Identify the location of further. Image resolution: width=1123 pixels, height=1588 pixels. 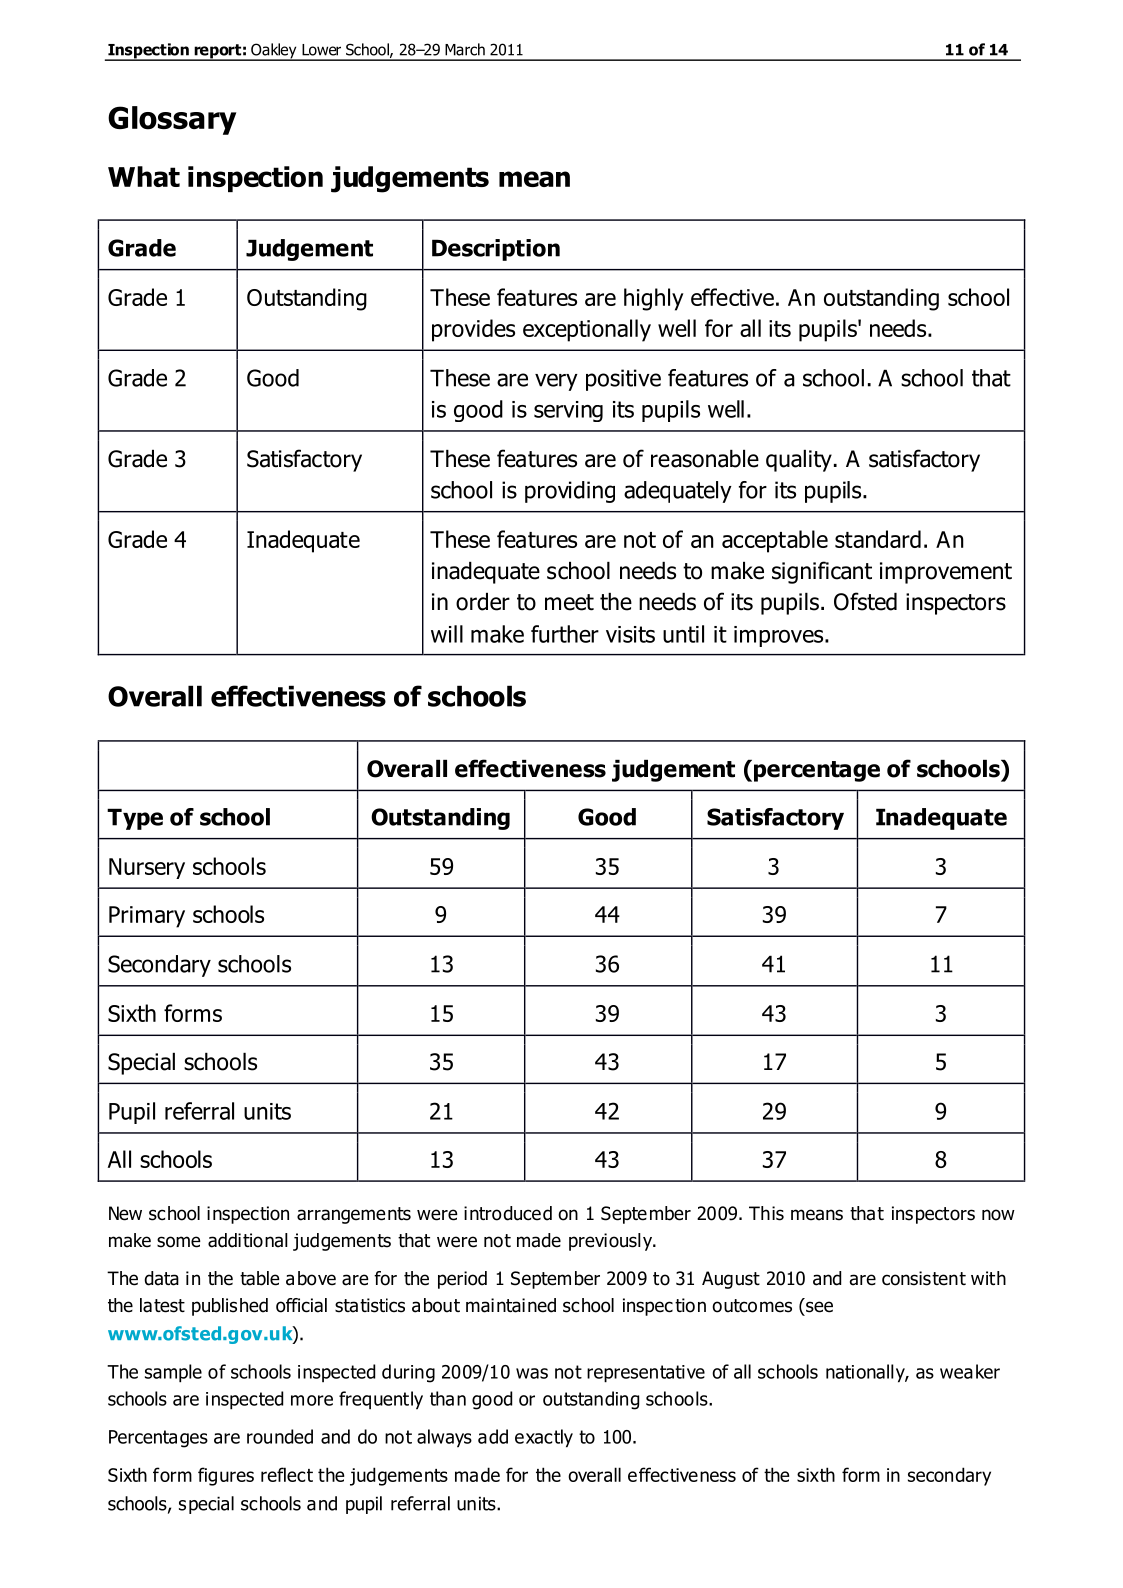
(565, 634).
